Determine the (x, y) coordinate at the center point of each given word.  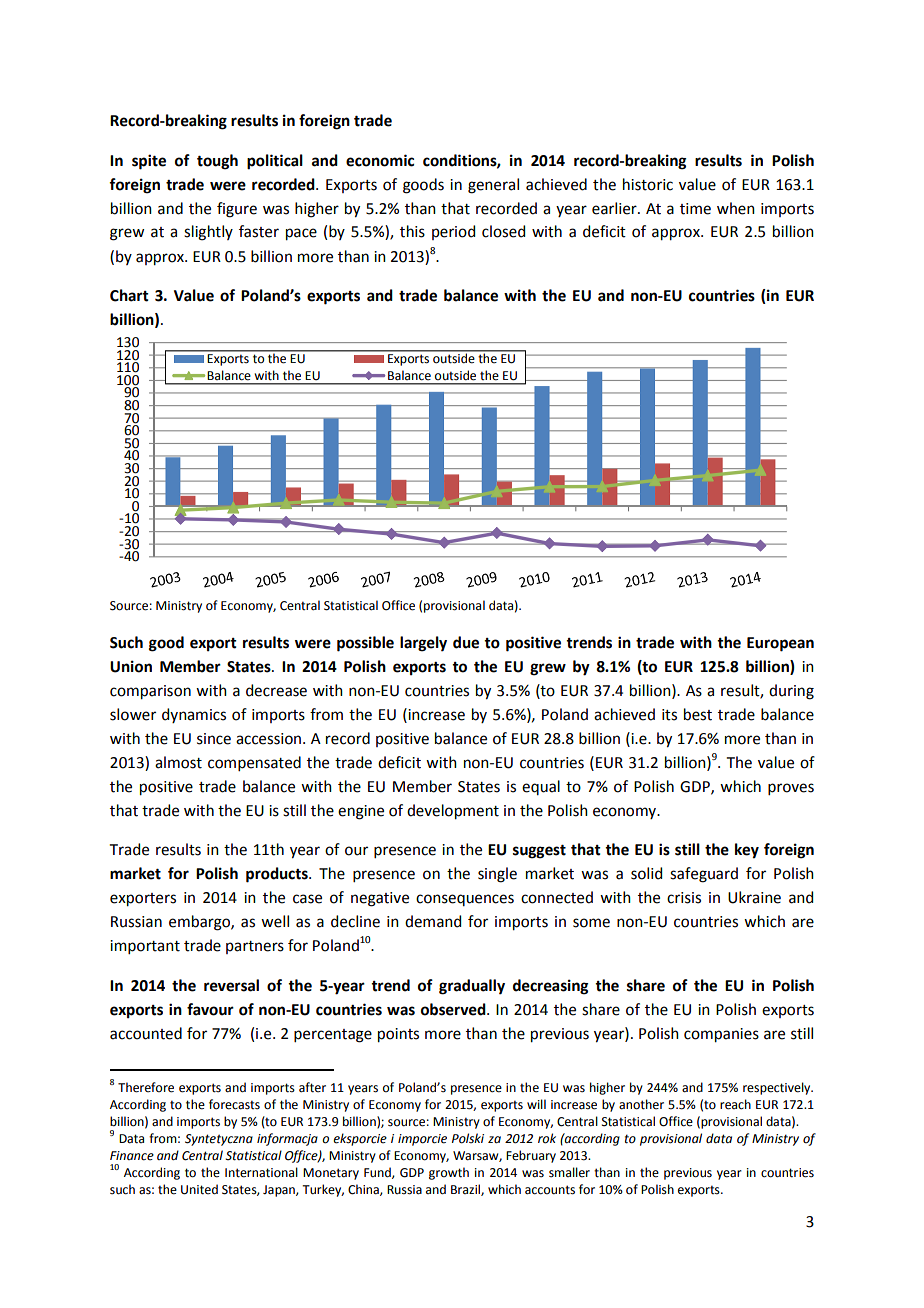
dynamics (194, 715)
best (698, 714)
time (695, 209)
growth (449, 1173)
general (493, 186)
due (466, 642)
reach (735, 1104)
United (199, 1189)
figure (237, 210)
